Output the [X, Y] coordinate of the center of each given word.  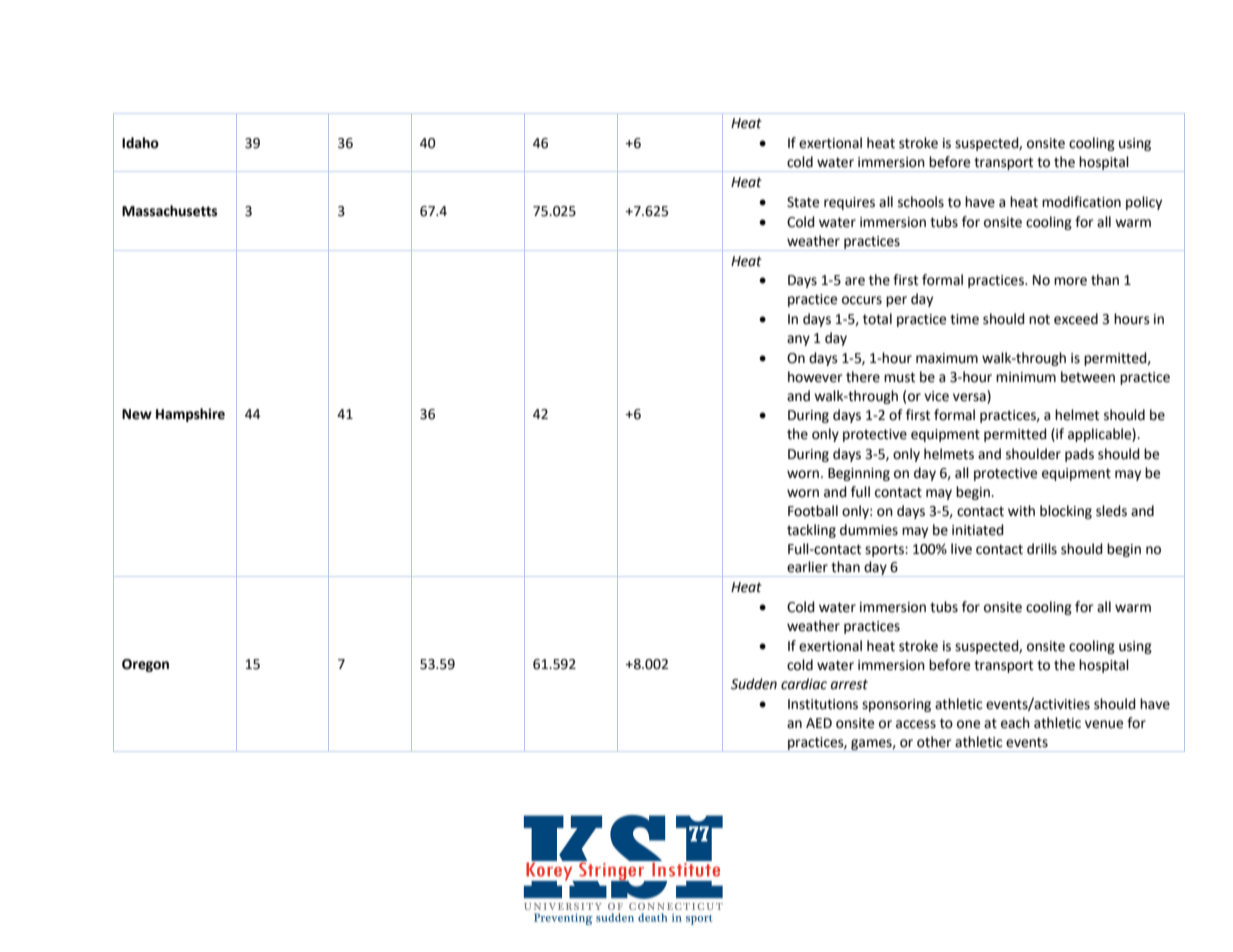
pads [1079, 455]
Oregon [145, 665]
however [815, 377]
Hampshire [190, 415]
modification [1081, 202]
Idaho [140, 143]
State [803, 202]
